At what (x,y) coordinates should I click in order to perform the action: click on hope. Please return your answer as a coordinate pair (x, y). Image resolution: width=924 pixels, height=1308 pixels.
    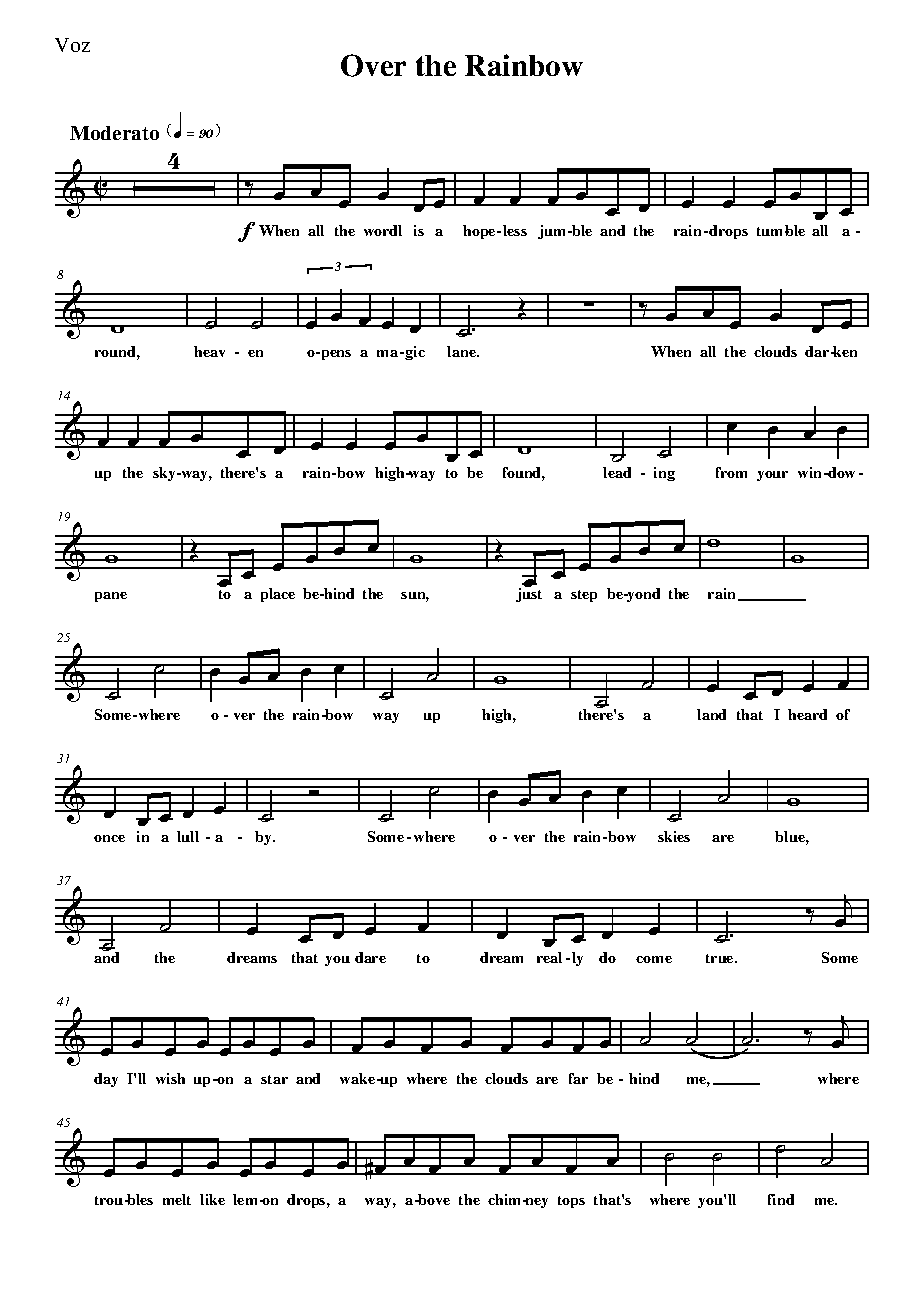
    Looking at the image, I should click on (480, 232).
